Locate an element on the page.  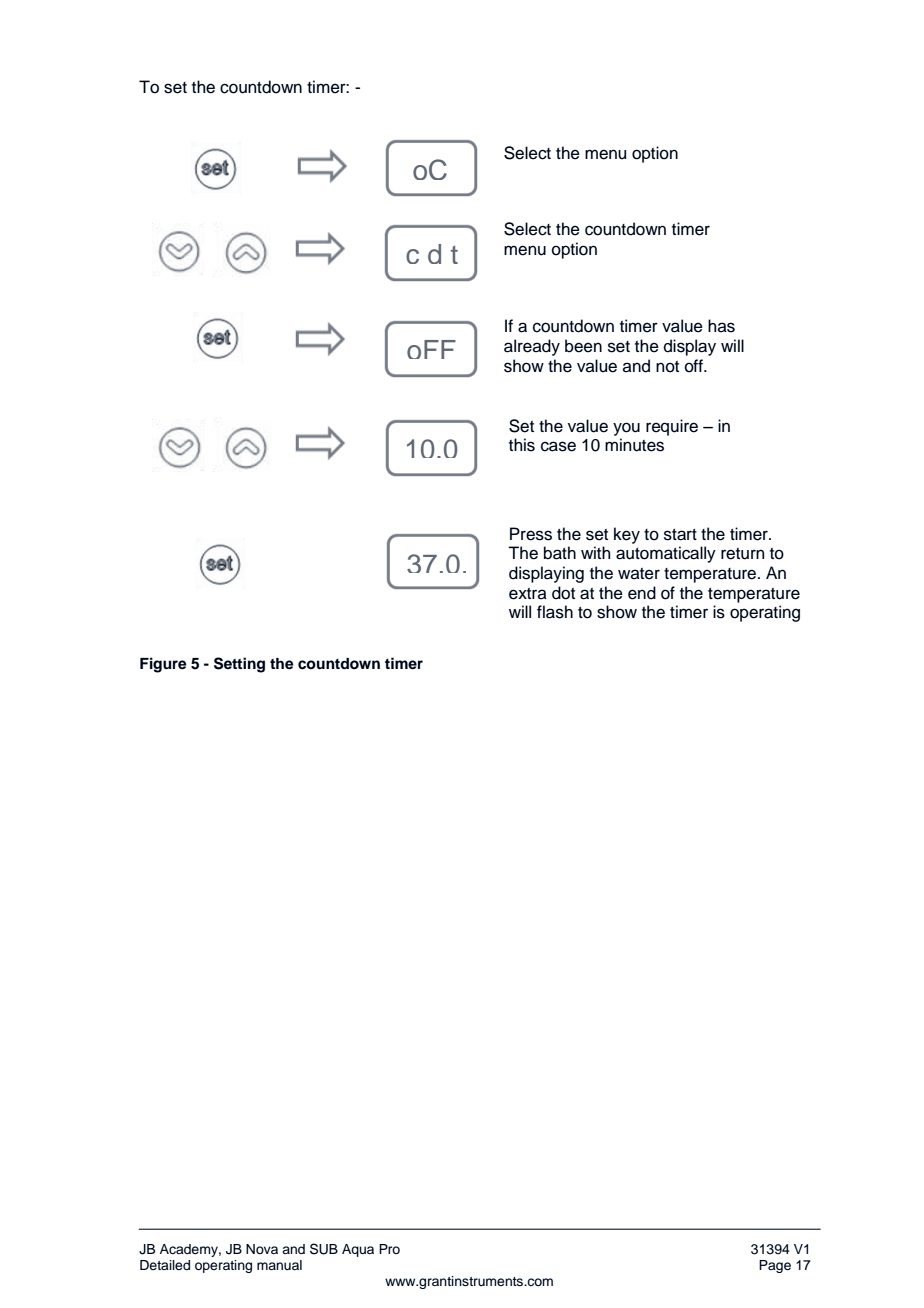
SUB is located at coordinates (324, 1249).
